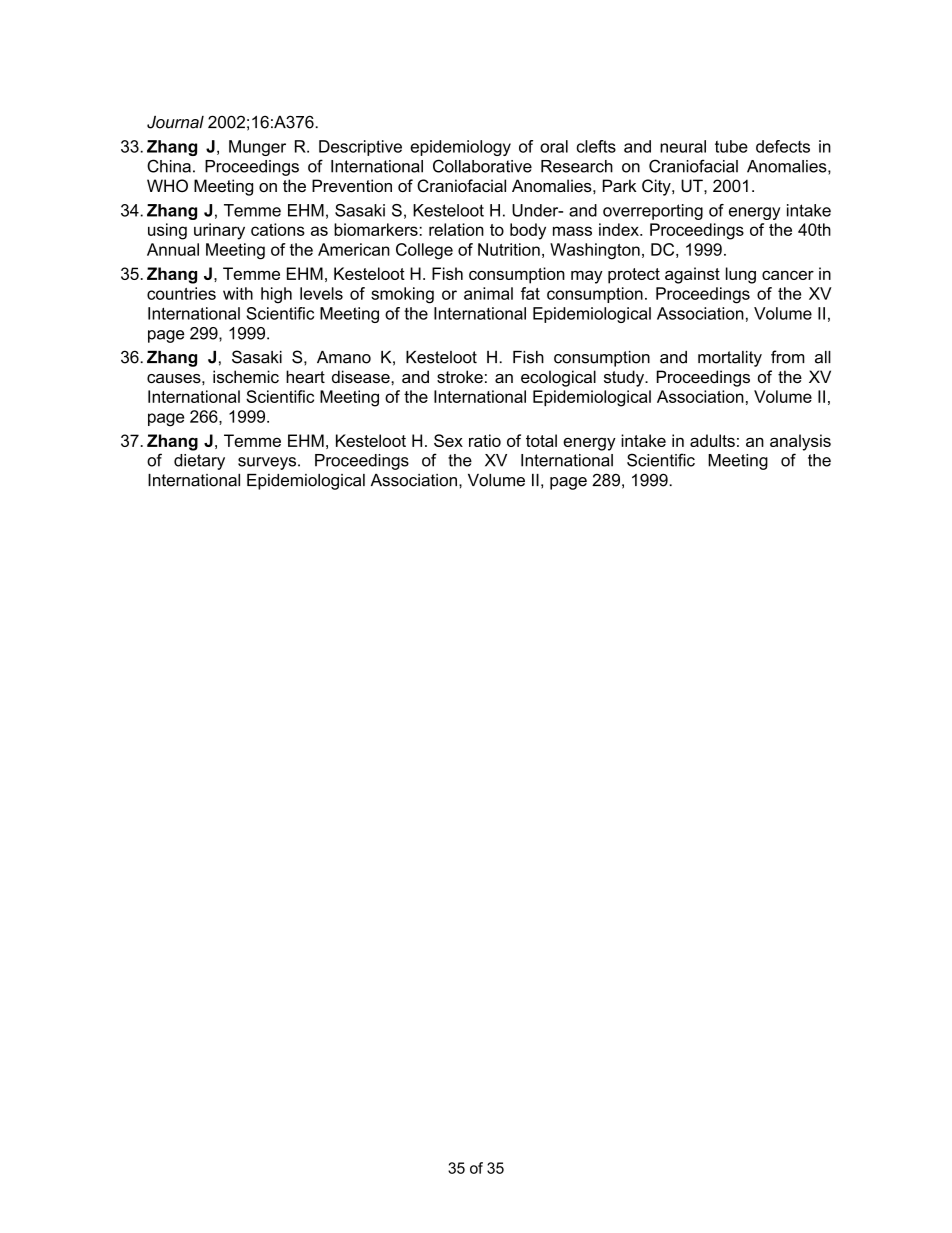 The image size is (952, 1233). I want to click on animal, so click(488, 293).
